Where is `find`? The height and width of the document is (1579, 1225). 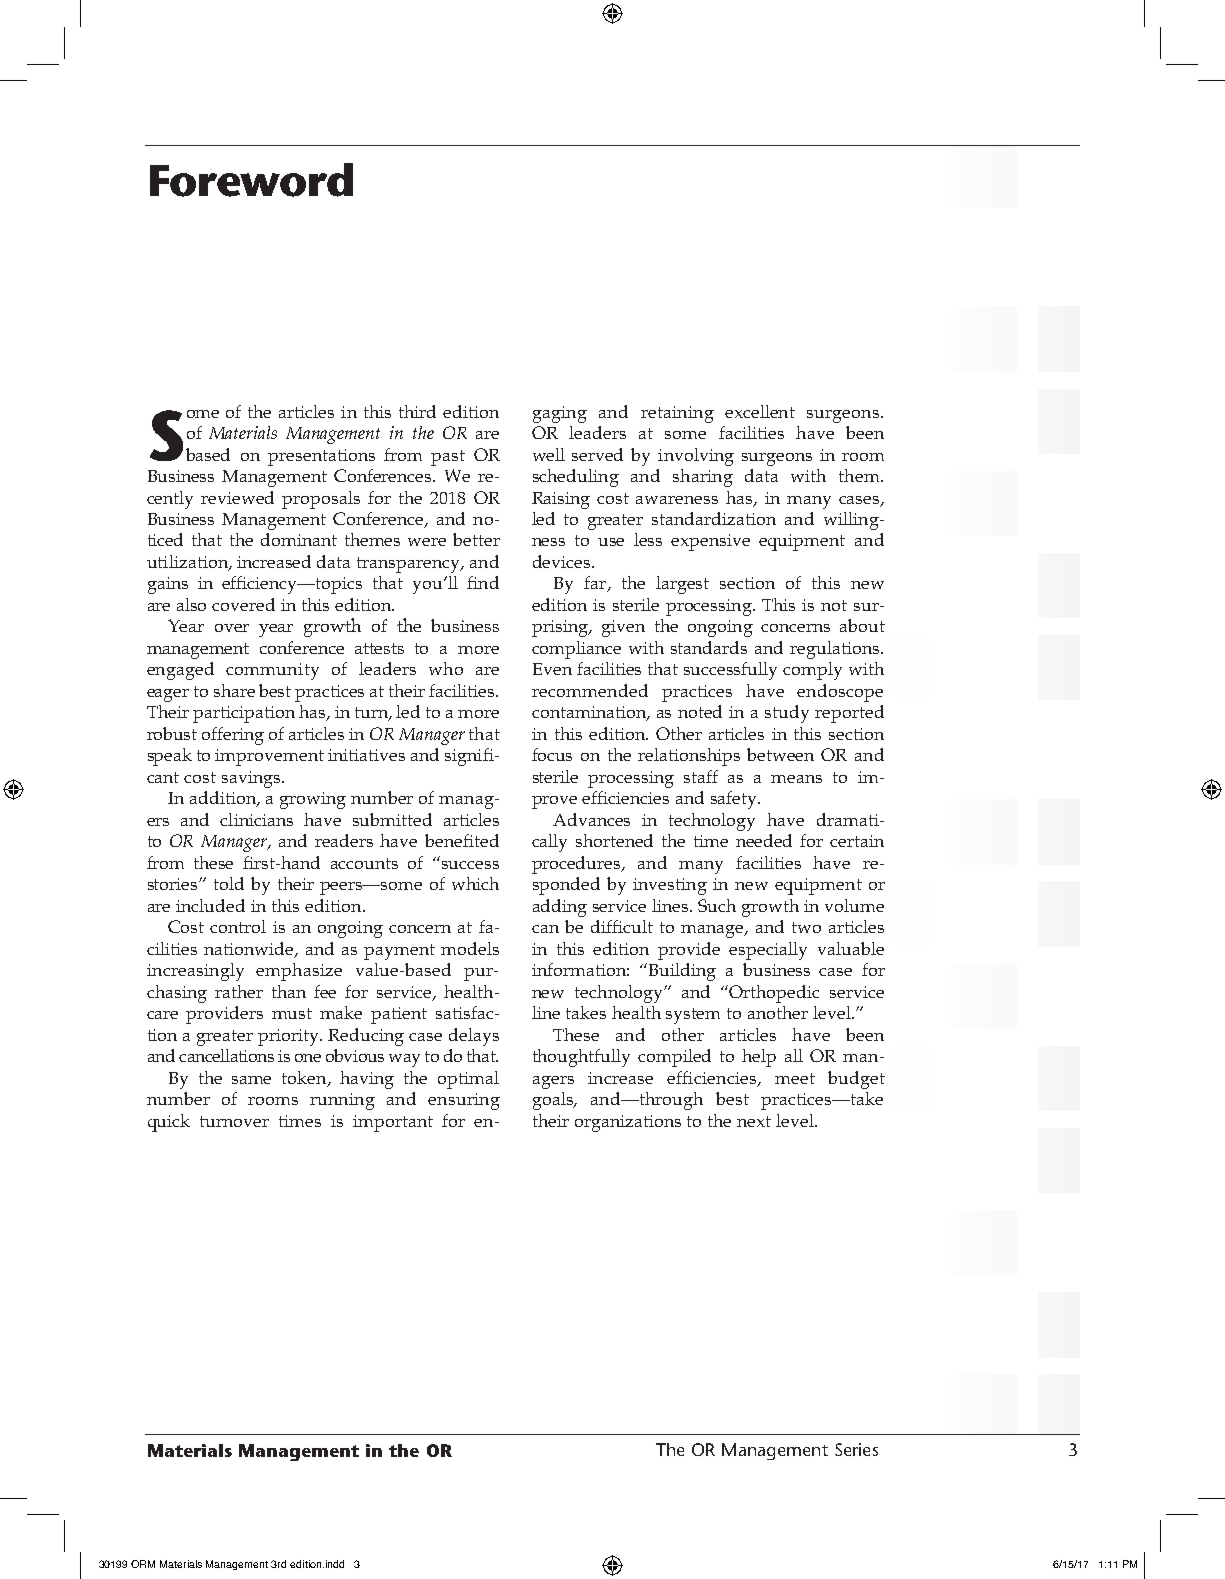 find is located at coordinates (483, 582).
